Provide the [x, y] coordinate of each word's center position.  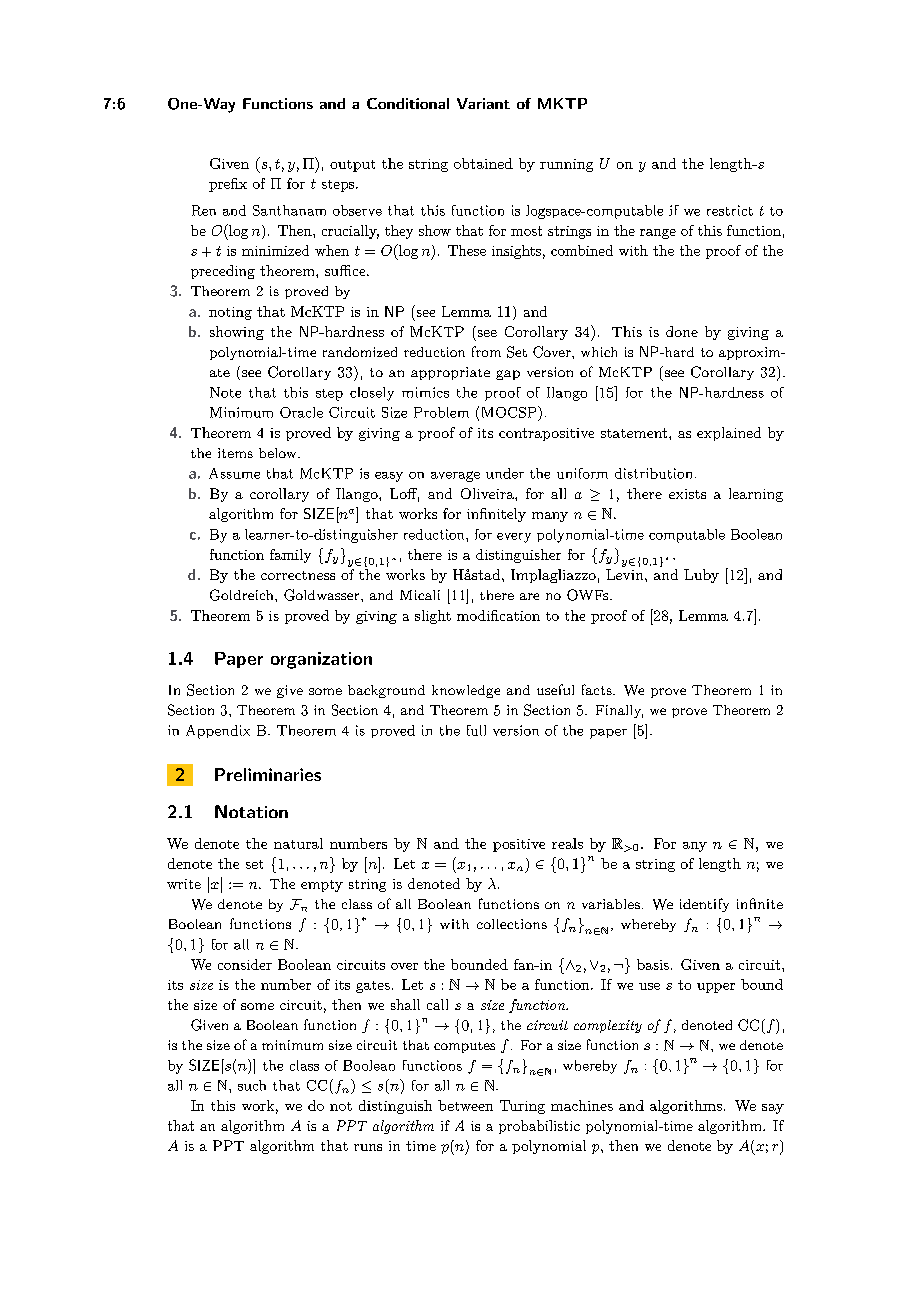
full [476, 730]
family [290, 556]
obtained [483, 163]
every [514, 538]
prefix [228, 185]
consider [245, 964]
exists [687, 494]
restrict [730, 210]
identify [704, 905]
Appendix [218, 732]
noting [230, 313]
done [682, 331]
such [252, 1085]
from [486, 351]
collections [512, 924]
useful [555, 689]
